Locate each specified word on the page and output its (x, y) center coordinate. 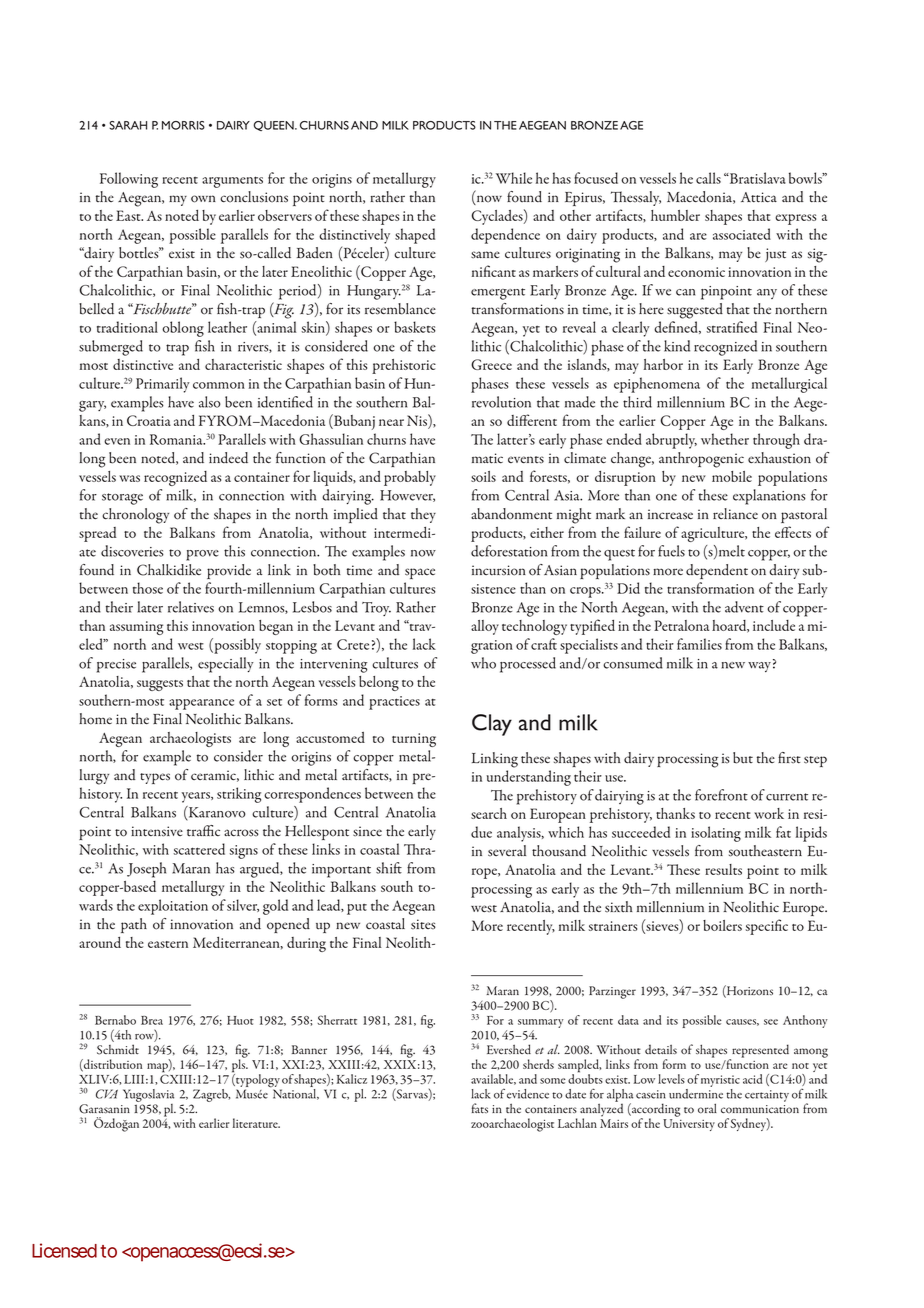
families (699, 644)
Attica (759, 197)
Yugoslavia (148, 1095)
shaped (415, 236)
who (483, 663)
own (203, 199)
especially (226, 665)
